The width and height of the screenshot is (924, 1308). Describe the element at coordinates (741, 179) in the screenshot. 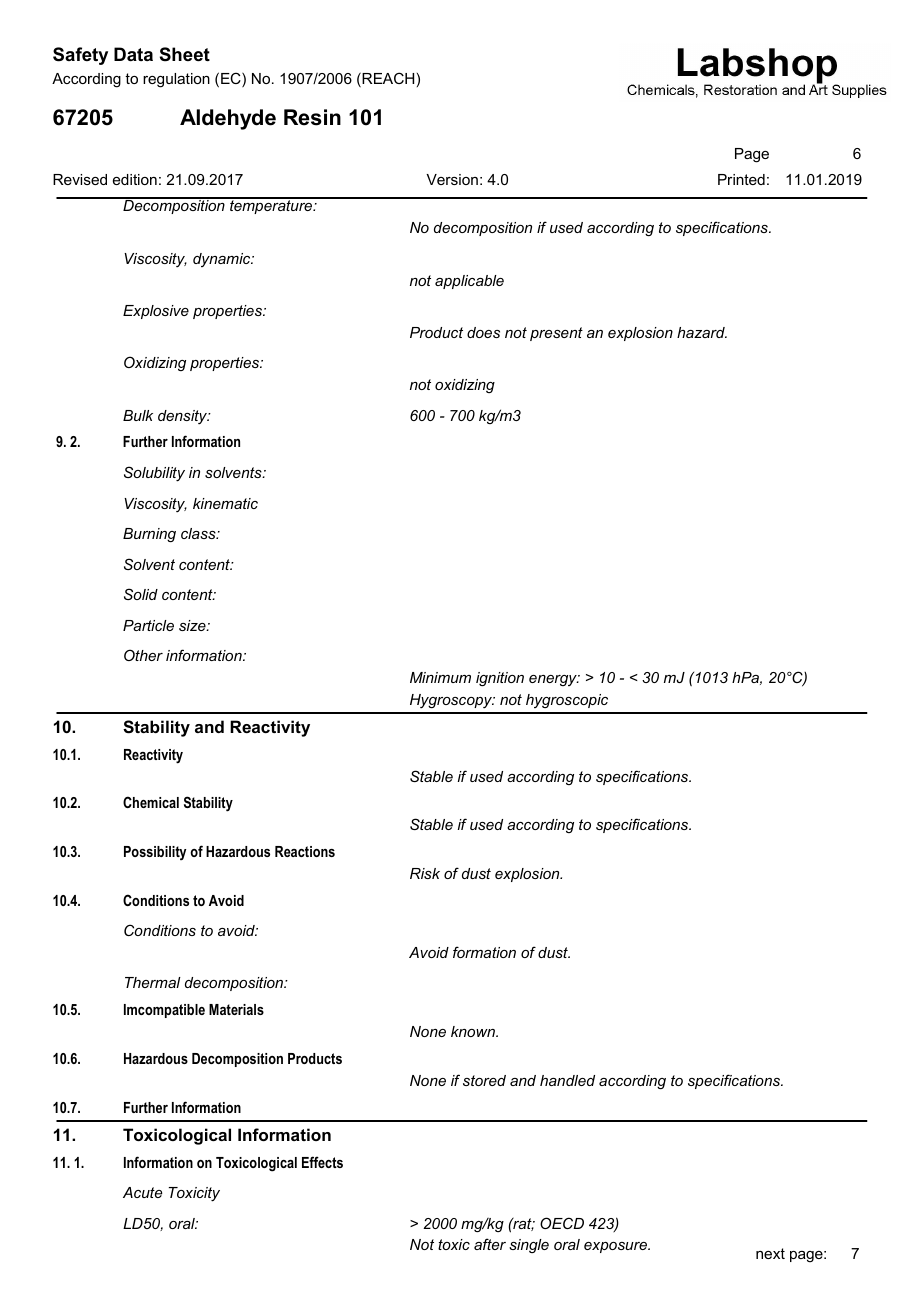

I see `Printed` at that location.
